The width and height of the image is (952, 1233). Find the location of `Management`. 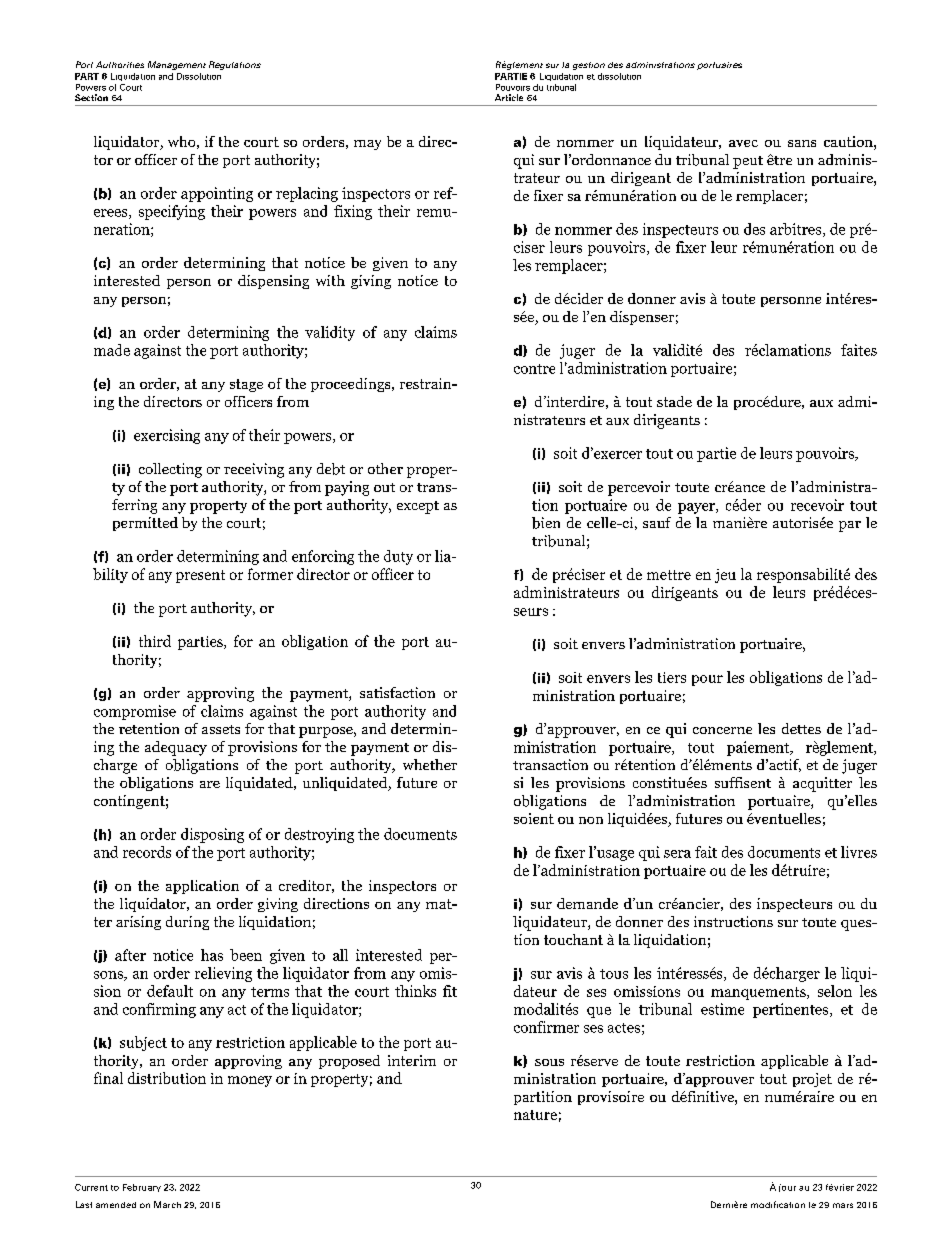

Management is located at coordinates (177, 65).
